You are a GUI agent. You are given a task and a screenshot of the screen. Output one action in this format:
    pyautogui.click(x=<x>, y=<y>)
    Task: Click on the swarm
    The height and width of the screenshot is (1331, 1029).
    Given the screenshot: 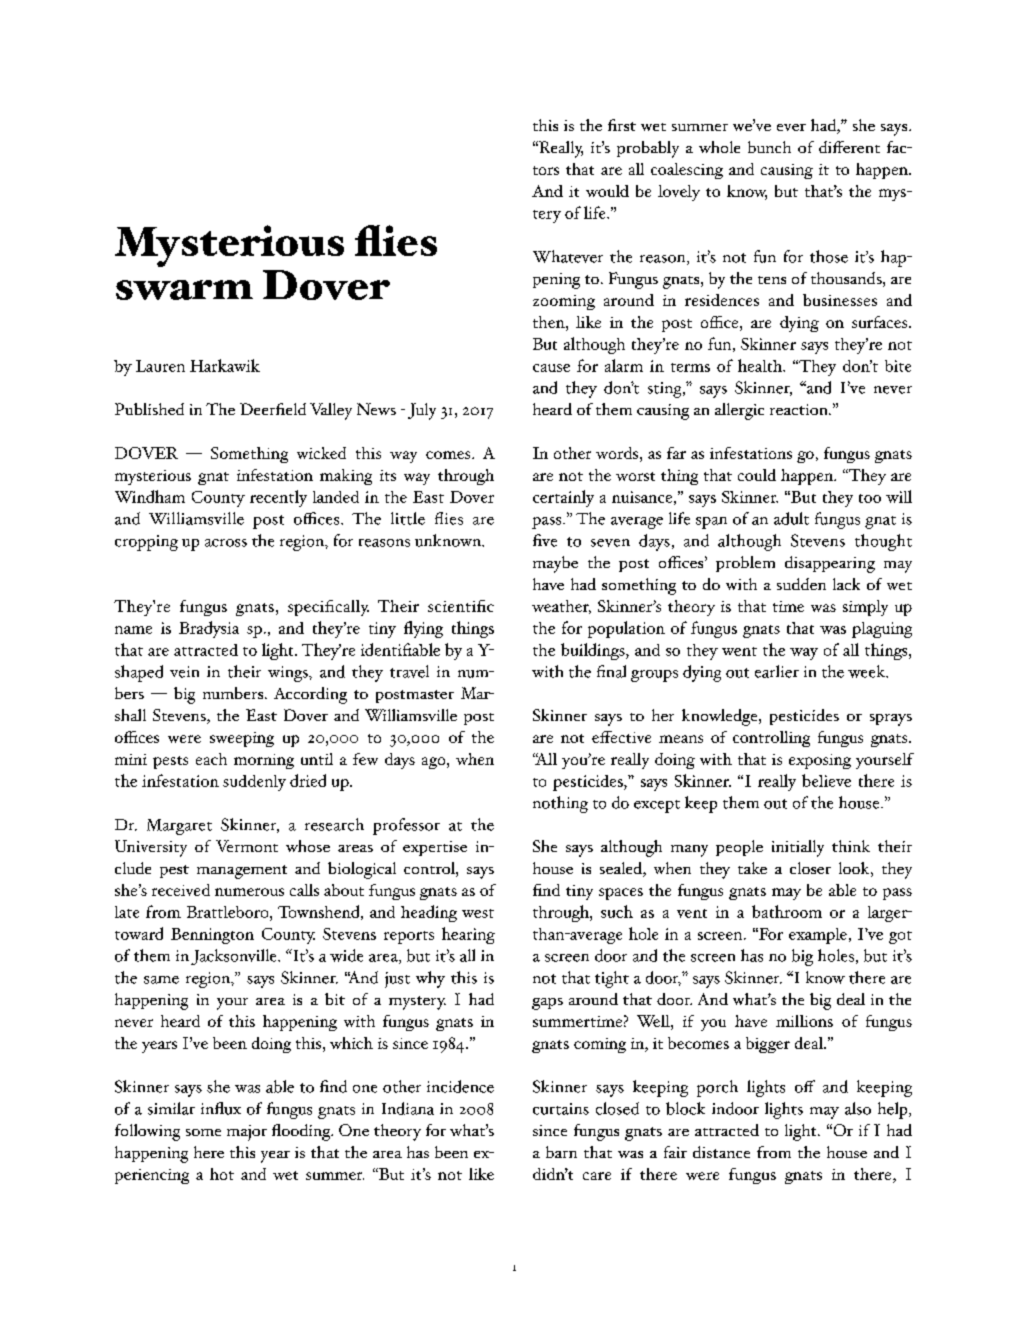 What is the action you would take?
    pyautogui.click(x=184, y=290)
